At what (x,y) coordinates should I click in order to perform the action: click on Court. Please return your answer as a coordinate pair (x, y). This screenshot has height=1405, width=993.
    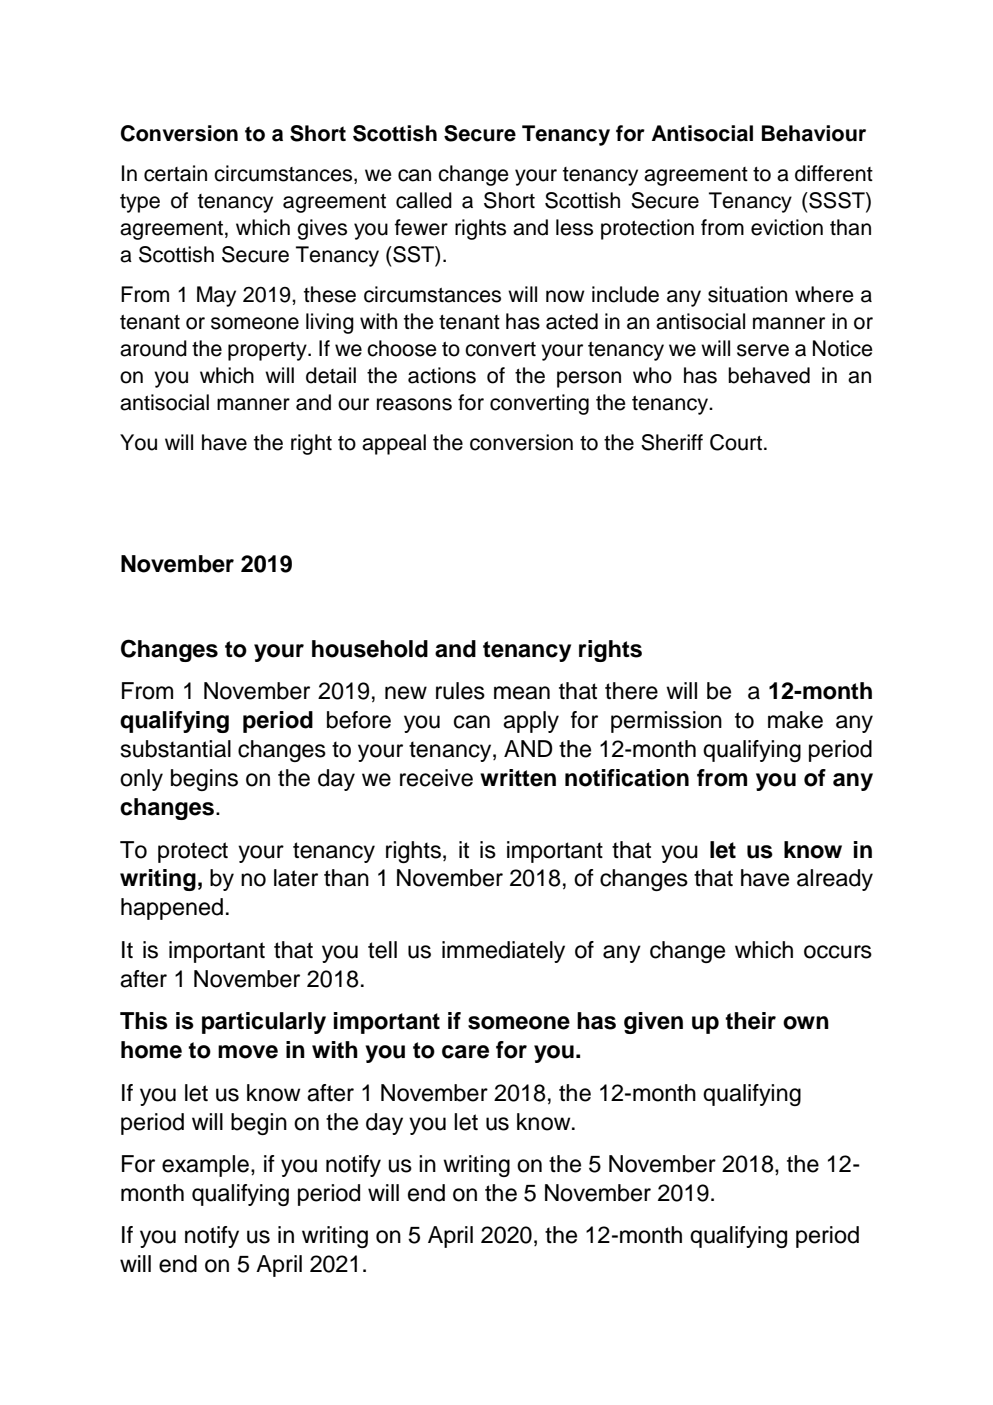
    Looking at the image, I should click on (736, 442).
